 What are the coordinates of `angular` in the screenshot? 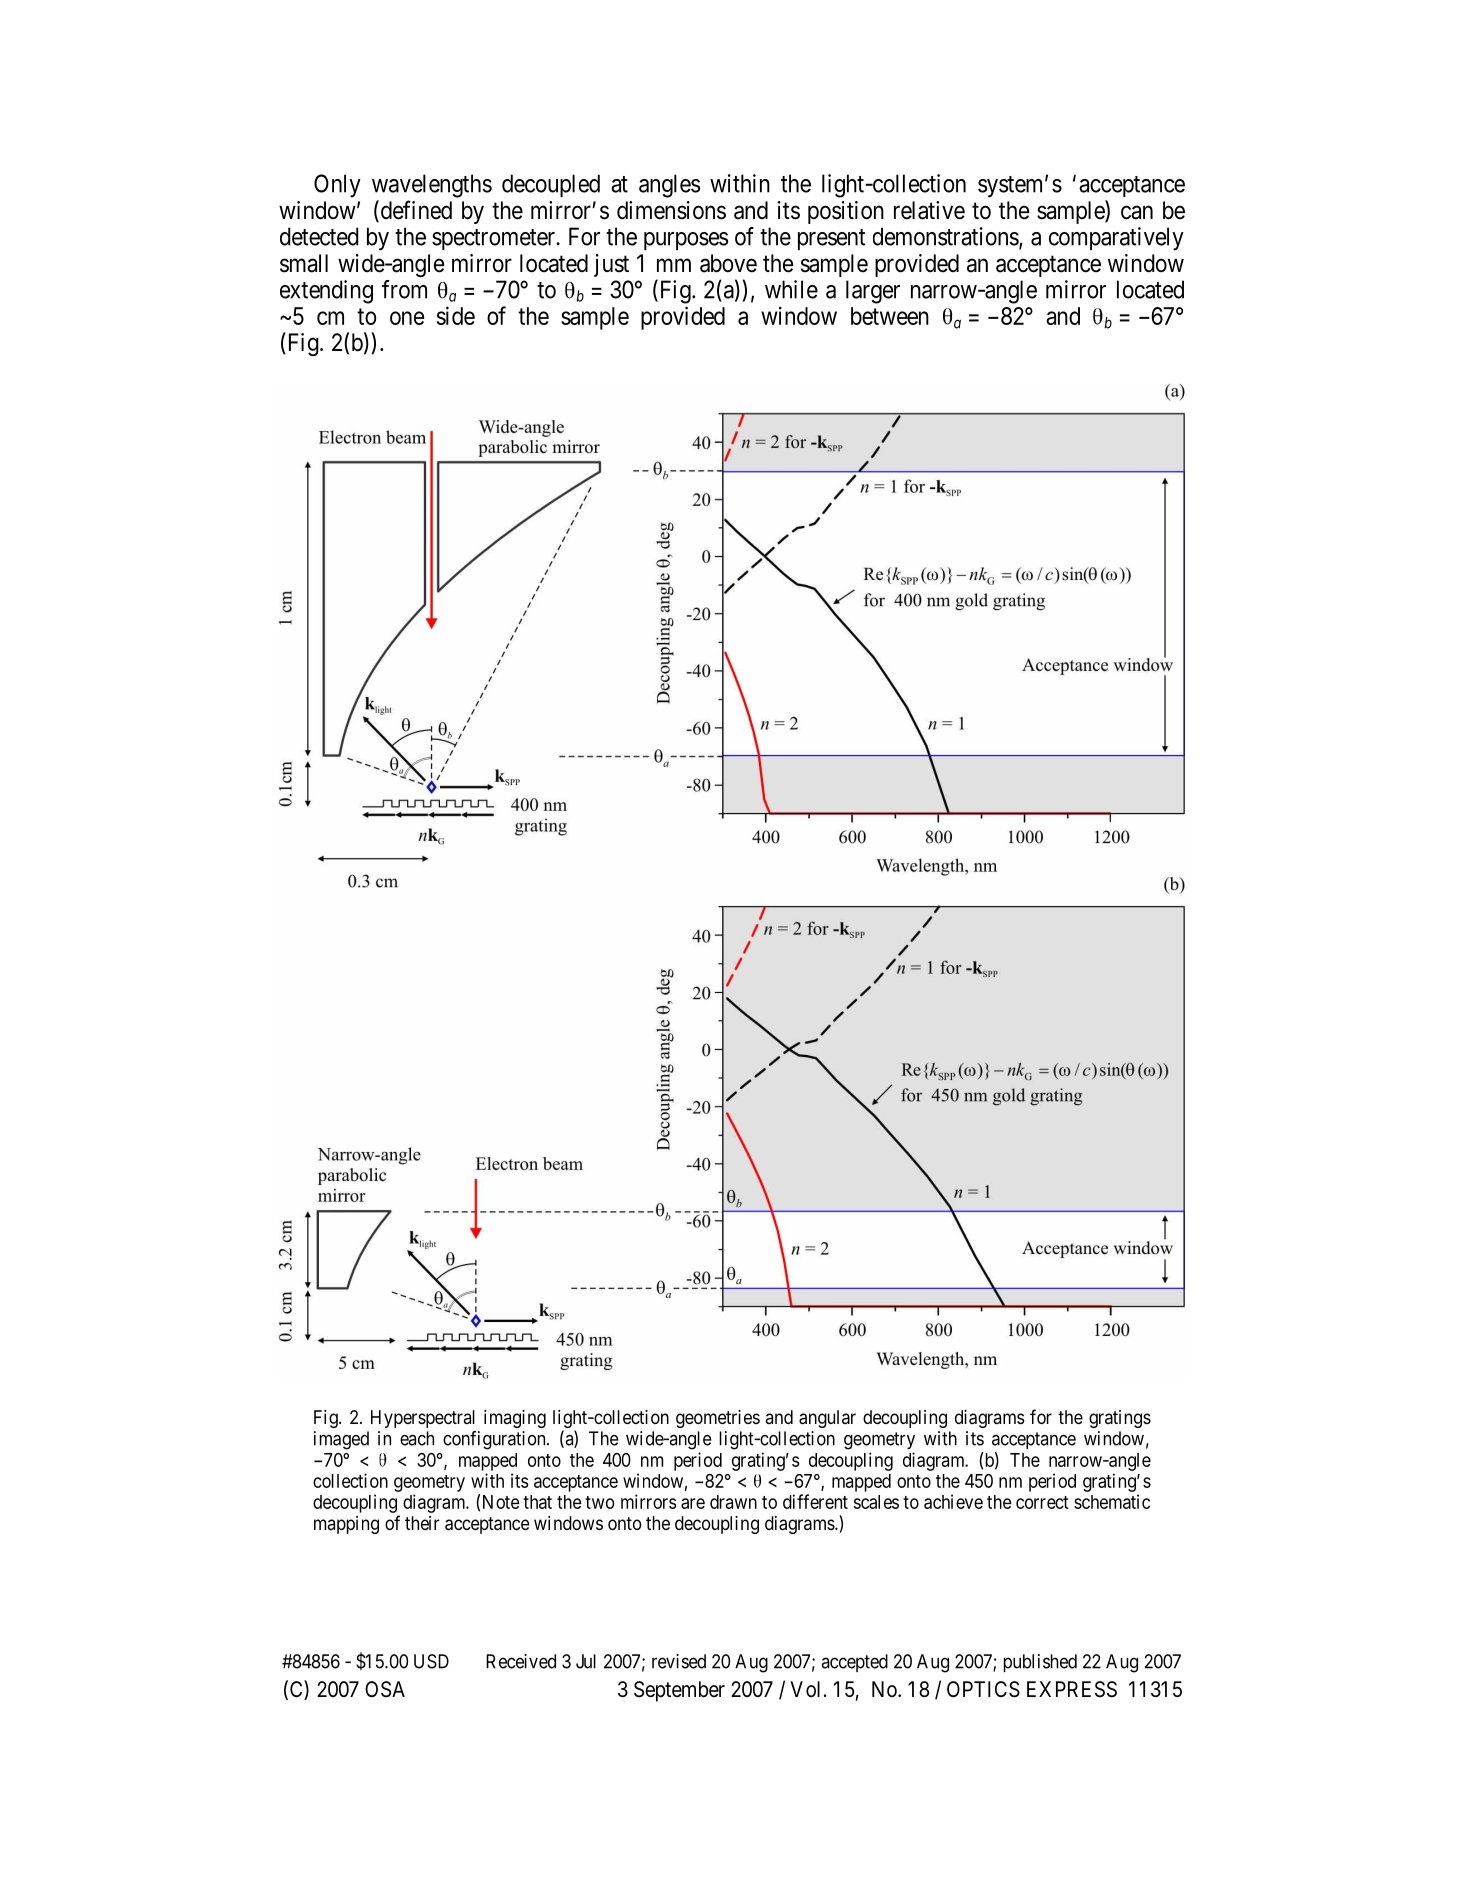 It's located at (827, 1419).
